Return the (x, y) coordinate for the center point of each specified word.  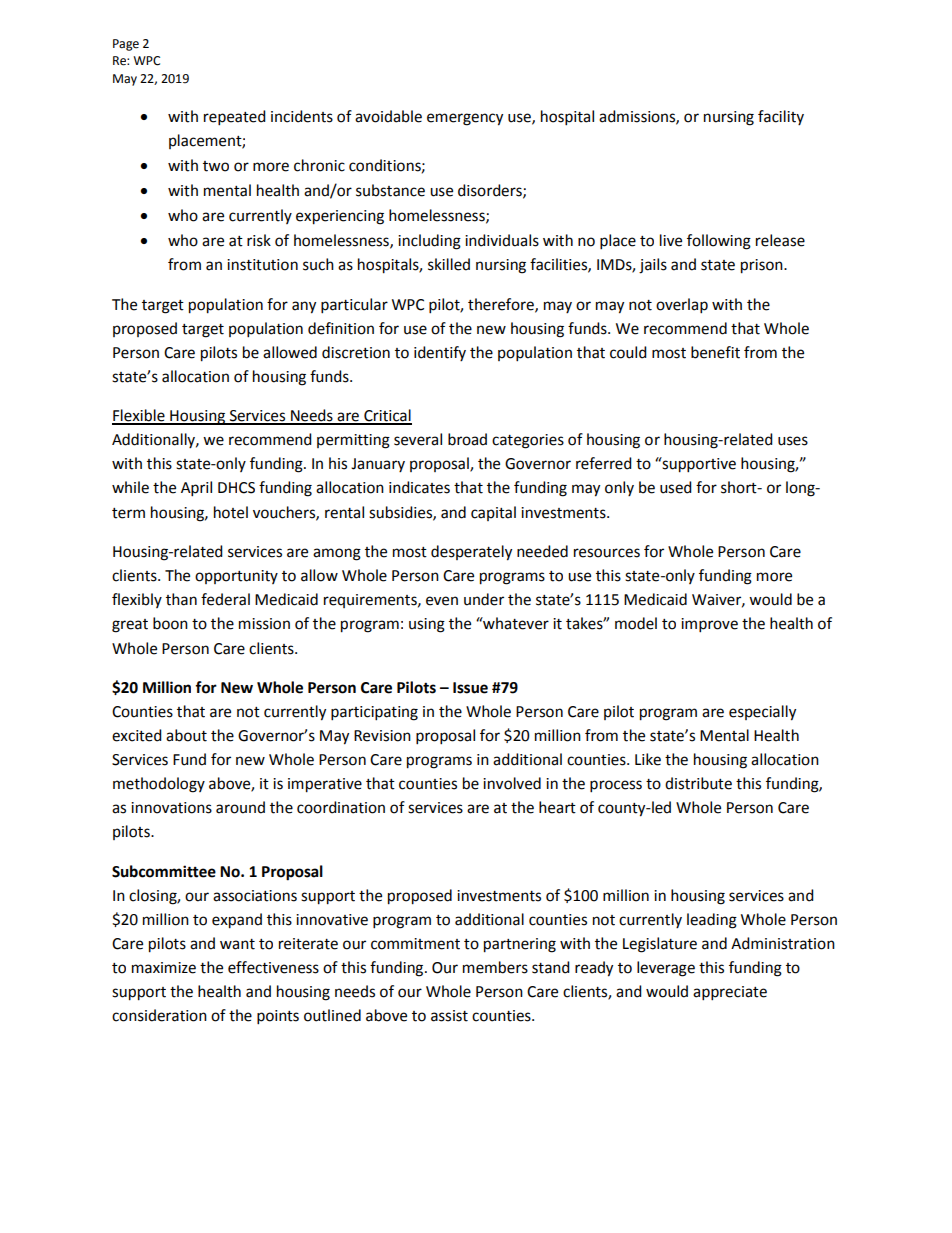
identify (440, 353)
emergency (465, 119)
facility (781, 117)
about (186, 735)
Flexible (139, 416)
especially (762, 713)
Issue (470, 688)
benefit (715, 352)
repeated (235, 118)
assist (449, 1016)
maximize (164, 968)
